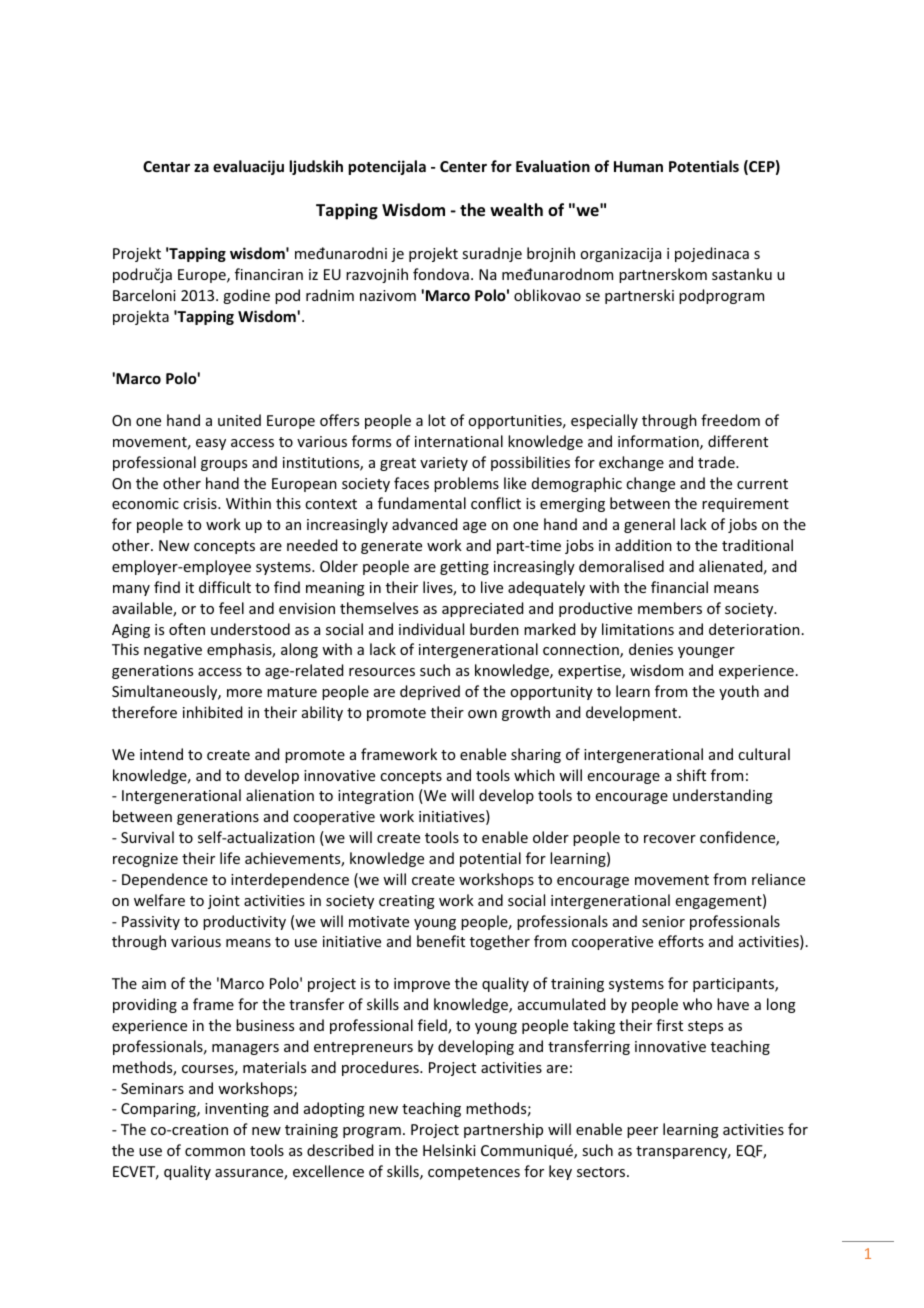  I want to click on wealth, so click(516, 210).
